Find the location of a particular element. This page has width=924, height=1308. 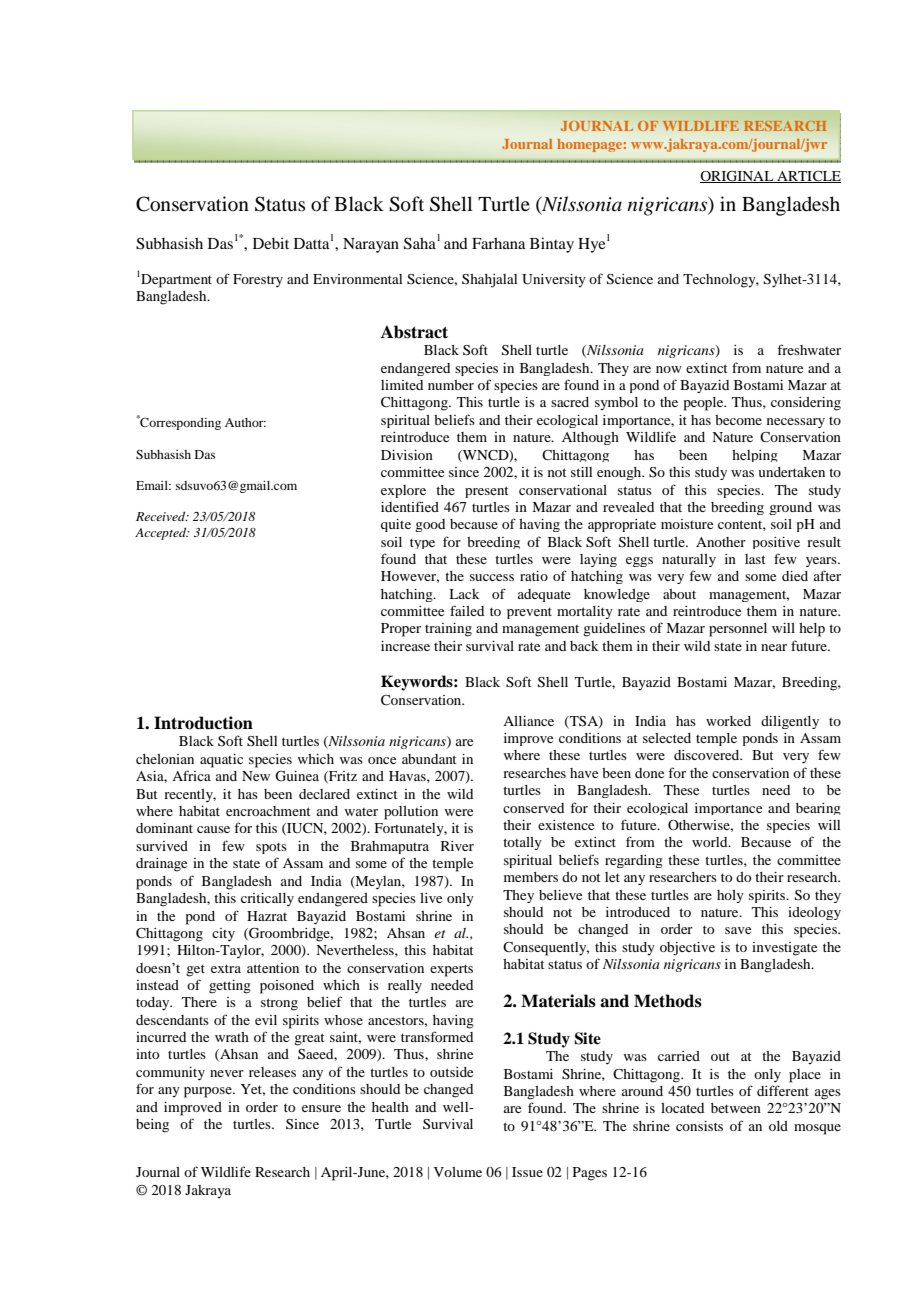

world is located at coordinates (711, 842).
